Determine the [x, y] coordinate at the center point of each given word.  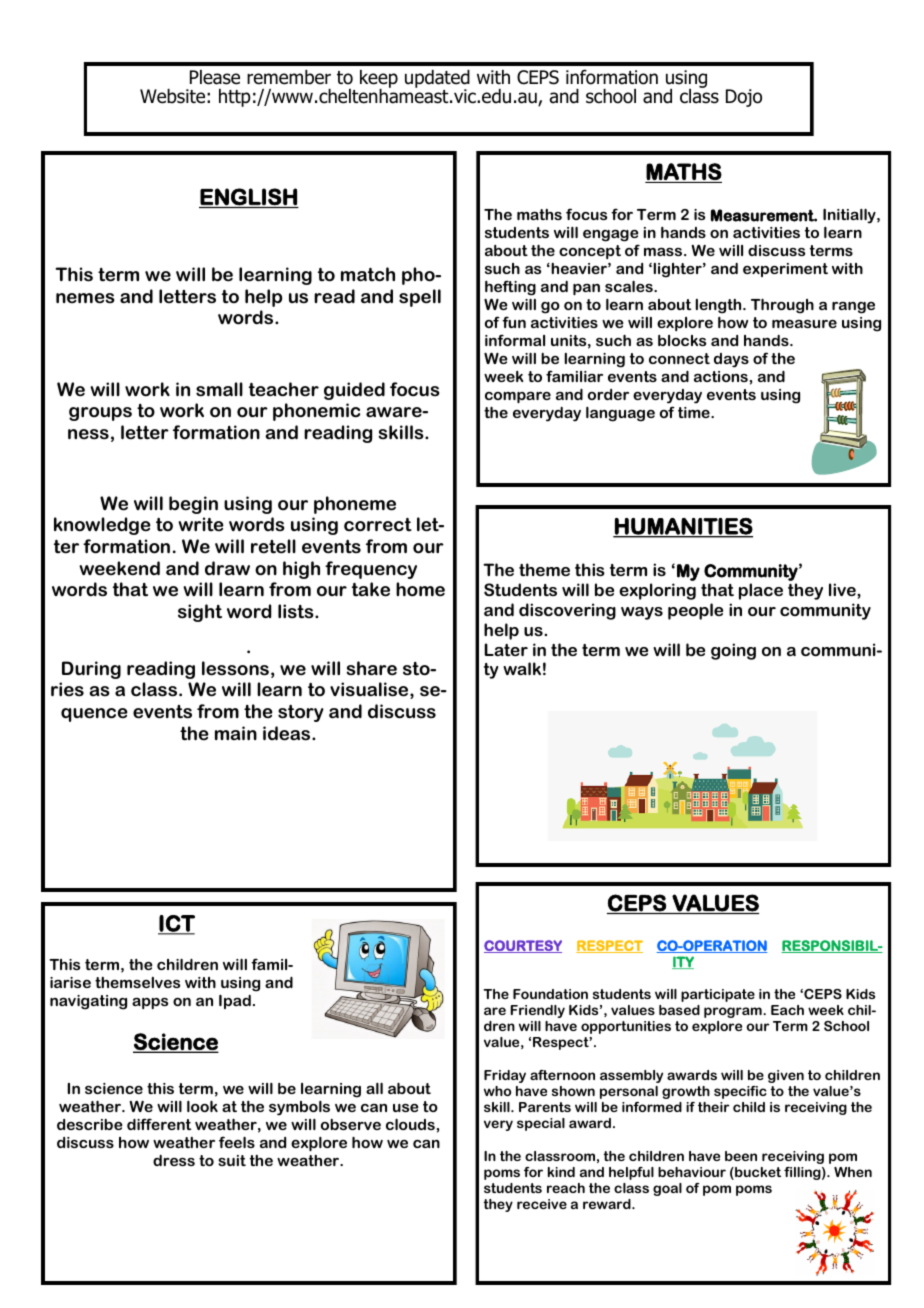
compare [518, 397]
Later [506, 649]
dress [174, 1160]
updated [437, 80]
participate [718, 995]
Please [215, 77]
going [733, 651]
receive [542, 1204]
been [741, 1156]
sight [200, 613]
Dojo [744, 98]
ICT [176, 924]
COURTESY [523, 946]
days [731, 360]
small [219, 389]
